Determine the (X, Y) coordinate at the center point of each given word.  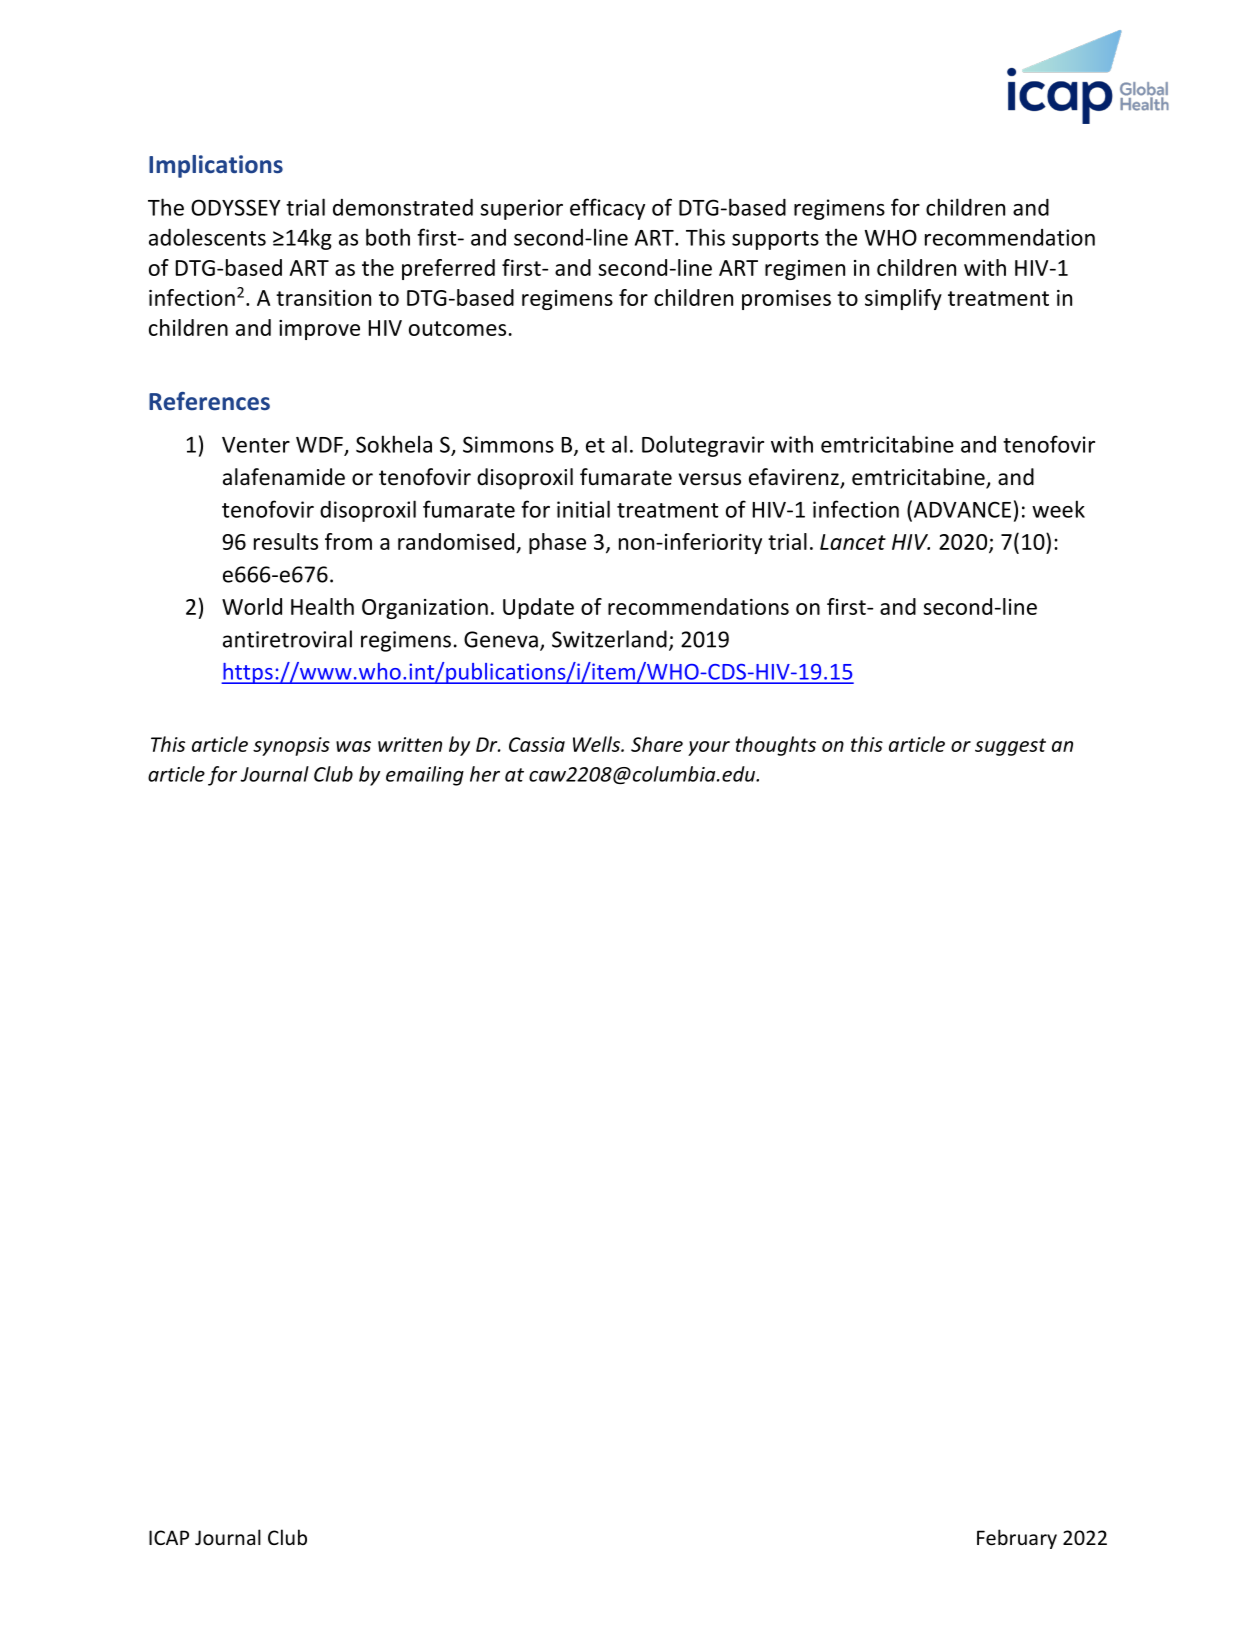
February (1017, 1539)
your (709, 748)
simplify (903, 299)
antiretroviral (287, 639)
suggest (1010, 747)
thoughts (776, 746)
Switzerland (609, 639)
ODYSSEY (236, 207)
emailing (425, 776)
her (485, 774)
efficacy (607, 209)
